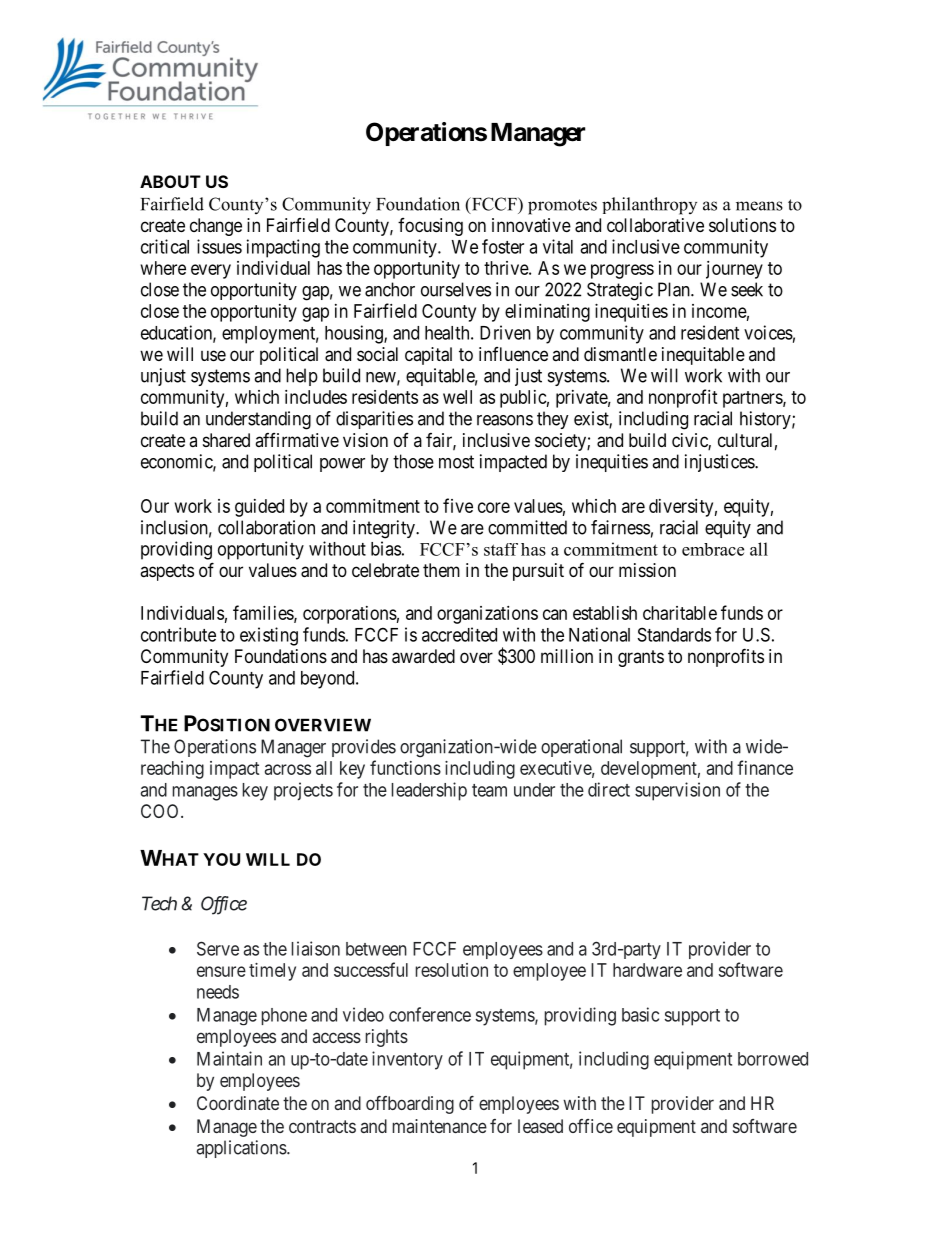 Image resolution: width=952 pixels, height=1233 pixels. I want to click on dismantle, so click(620, 354).
